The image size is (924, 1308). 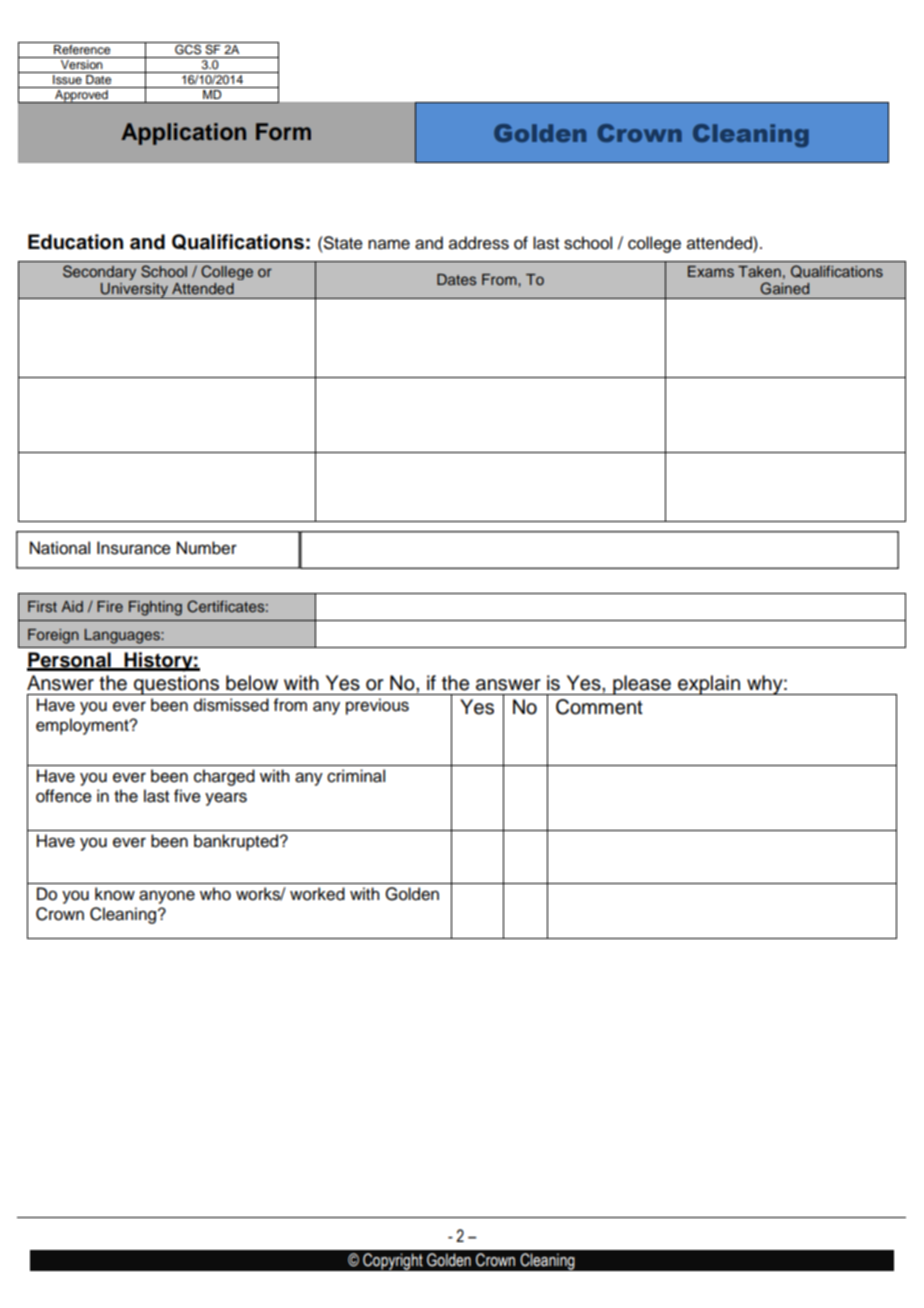 What do you see at coordinates (115, 894) in the screenshot?
I see `know` at bounding box center [115, 894].
